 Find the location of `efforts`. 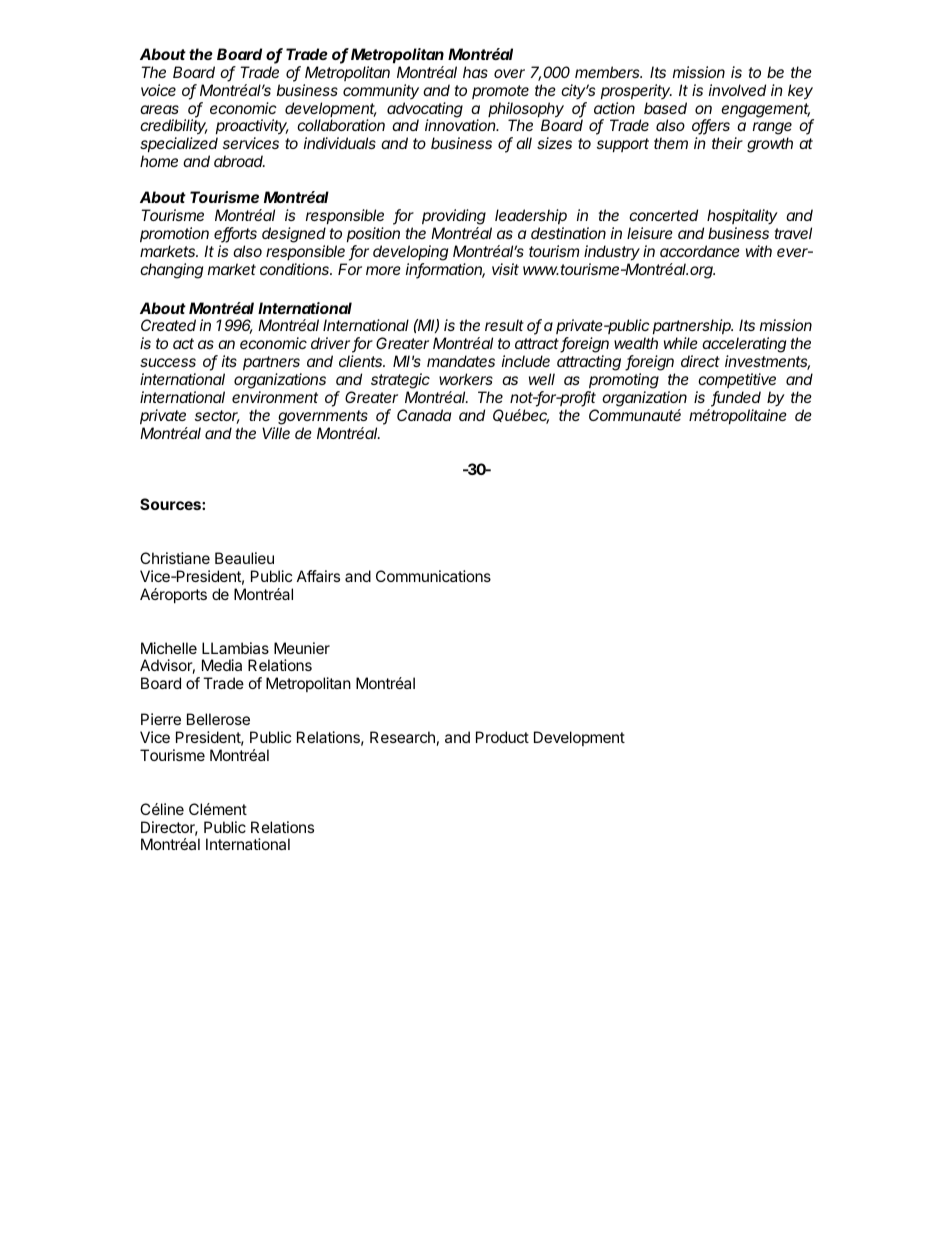

efforts is located at coordinates (235, 234).
